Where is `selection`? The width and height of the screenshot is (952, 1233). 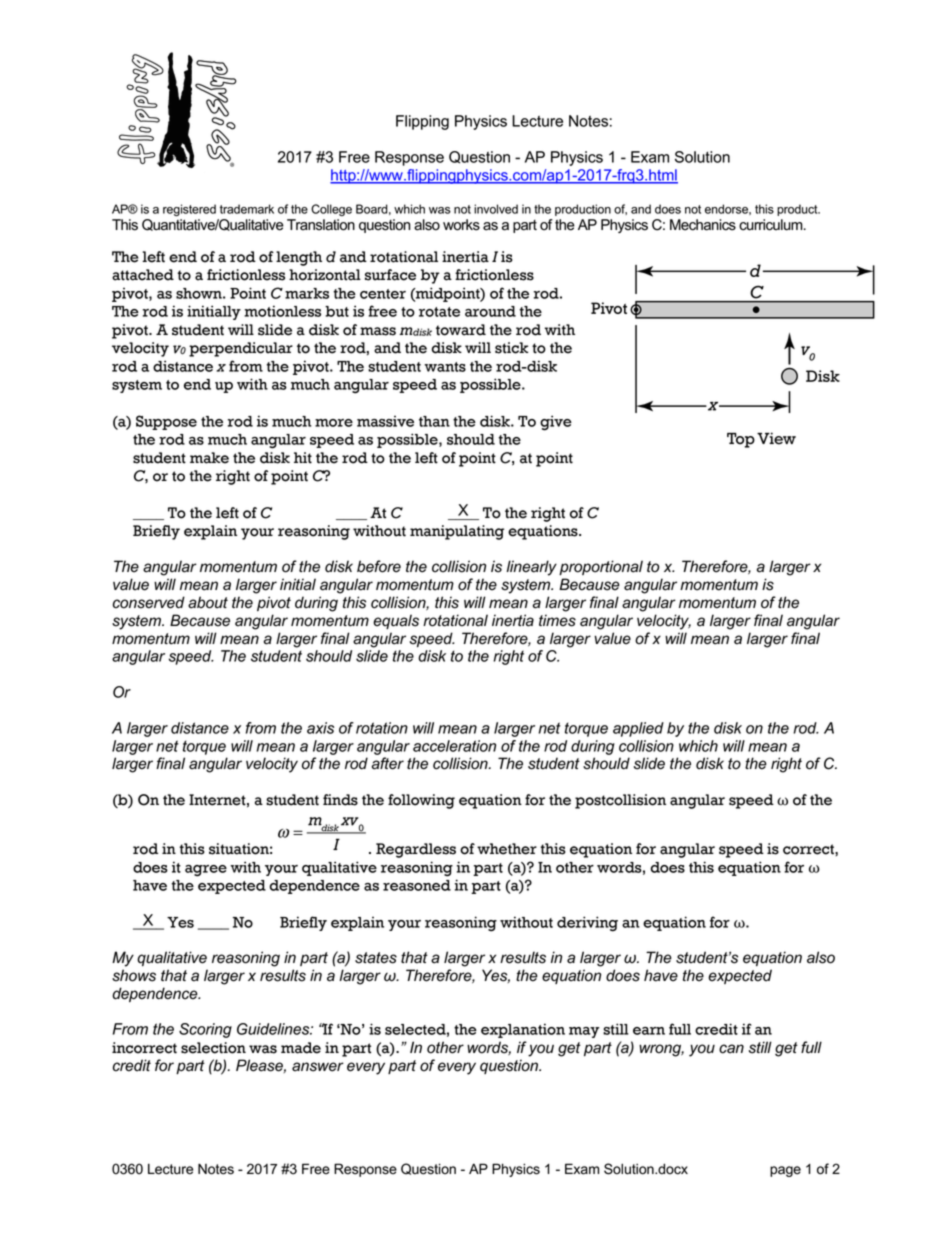
selection is located at coordinates (213, 1048).
